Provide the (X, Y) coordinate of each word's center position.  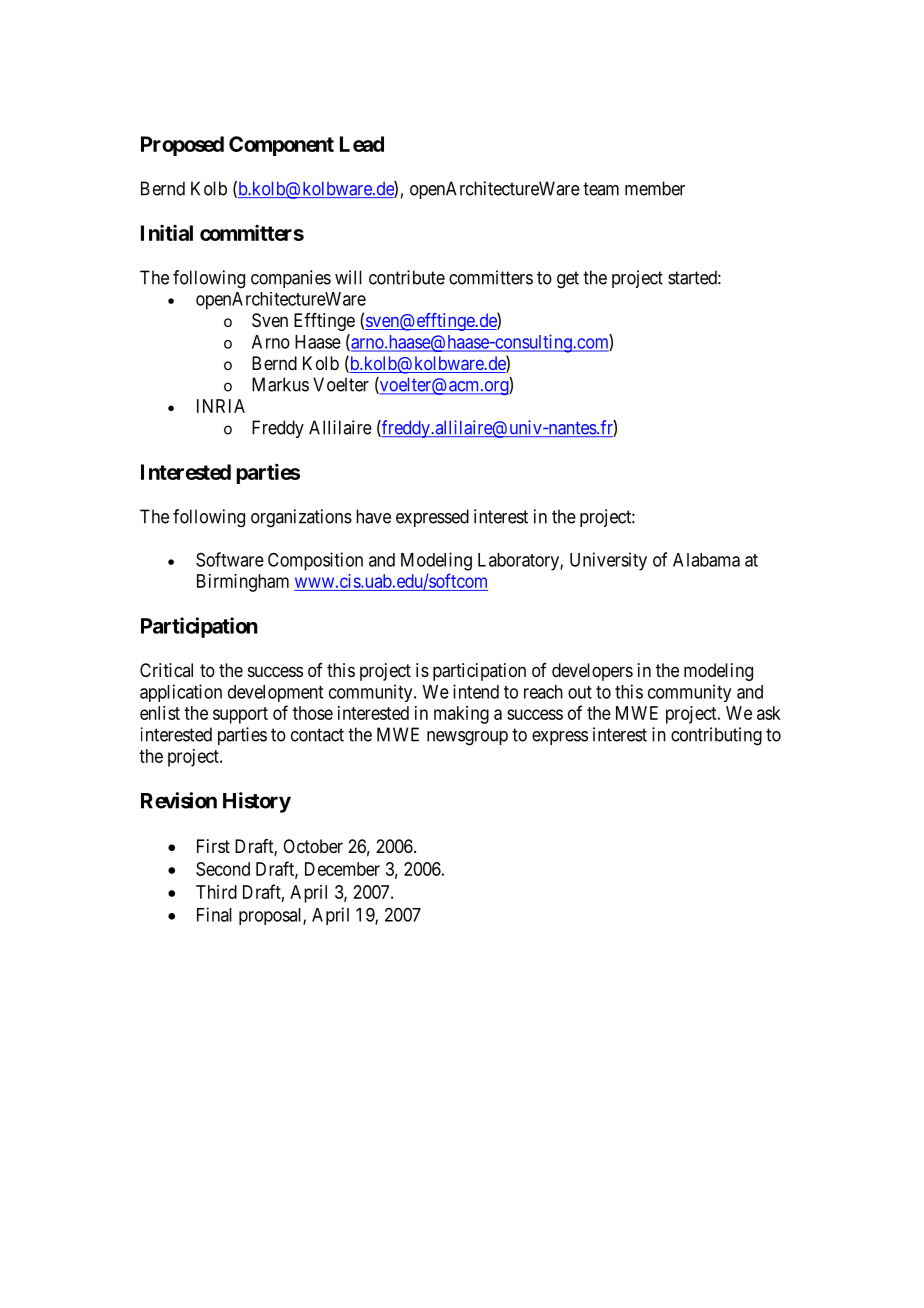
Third (216, 892)
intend (476, 691)
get (568, 280)
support (240, 715)
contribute (407, 277)
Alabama (706, 560)
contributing (716, 736)
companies (291, 279)
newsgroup (467, 738)
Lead (362, 144)
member (655, 188)
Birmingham (243, 583)
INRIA (221, 406)
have (373, 516)
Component (281, 146)
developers (592, 672)
